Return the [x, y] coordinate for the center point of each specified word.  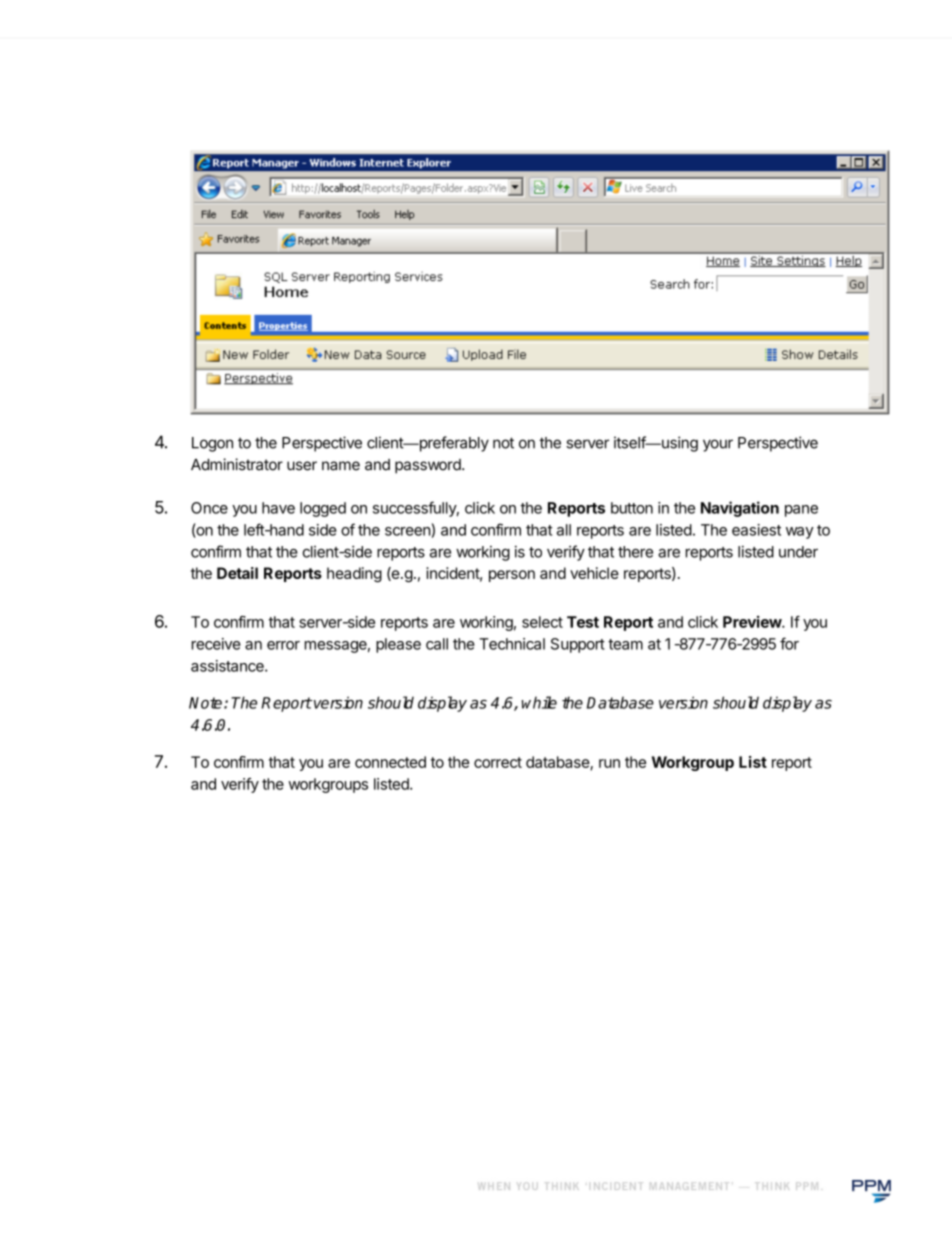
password [429, 466]
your [718, 445]
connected [390, 762]
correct [498, 762]
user [302, 466]
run [609, 763]
